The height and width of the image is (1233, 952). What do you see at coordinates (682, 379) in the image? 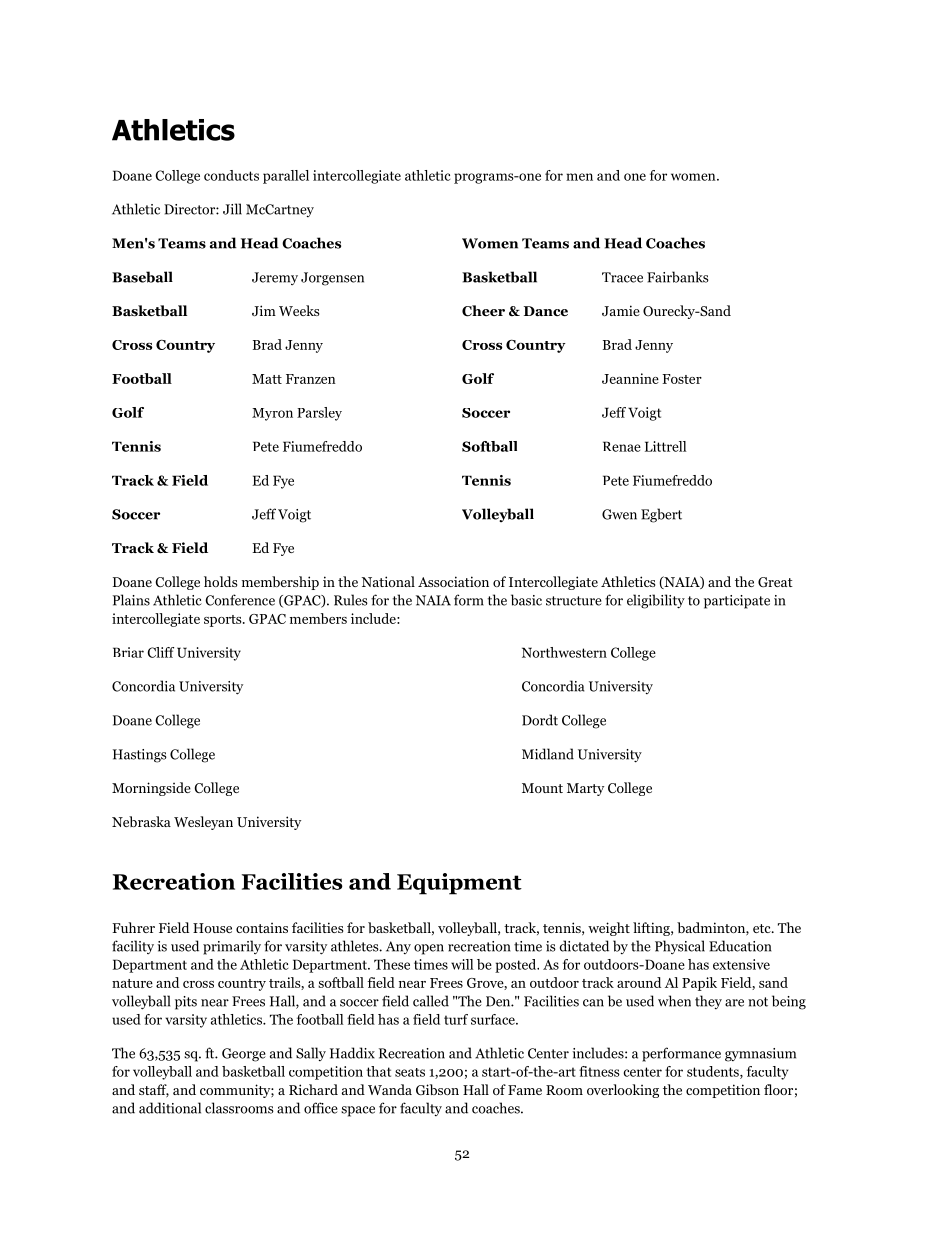
I see `Foster` at bounding box center [682, 379].
